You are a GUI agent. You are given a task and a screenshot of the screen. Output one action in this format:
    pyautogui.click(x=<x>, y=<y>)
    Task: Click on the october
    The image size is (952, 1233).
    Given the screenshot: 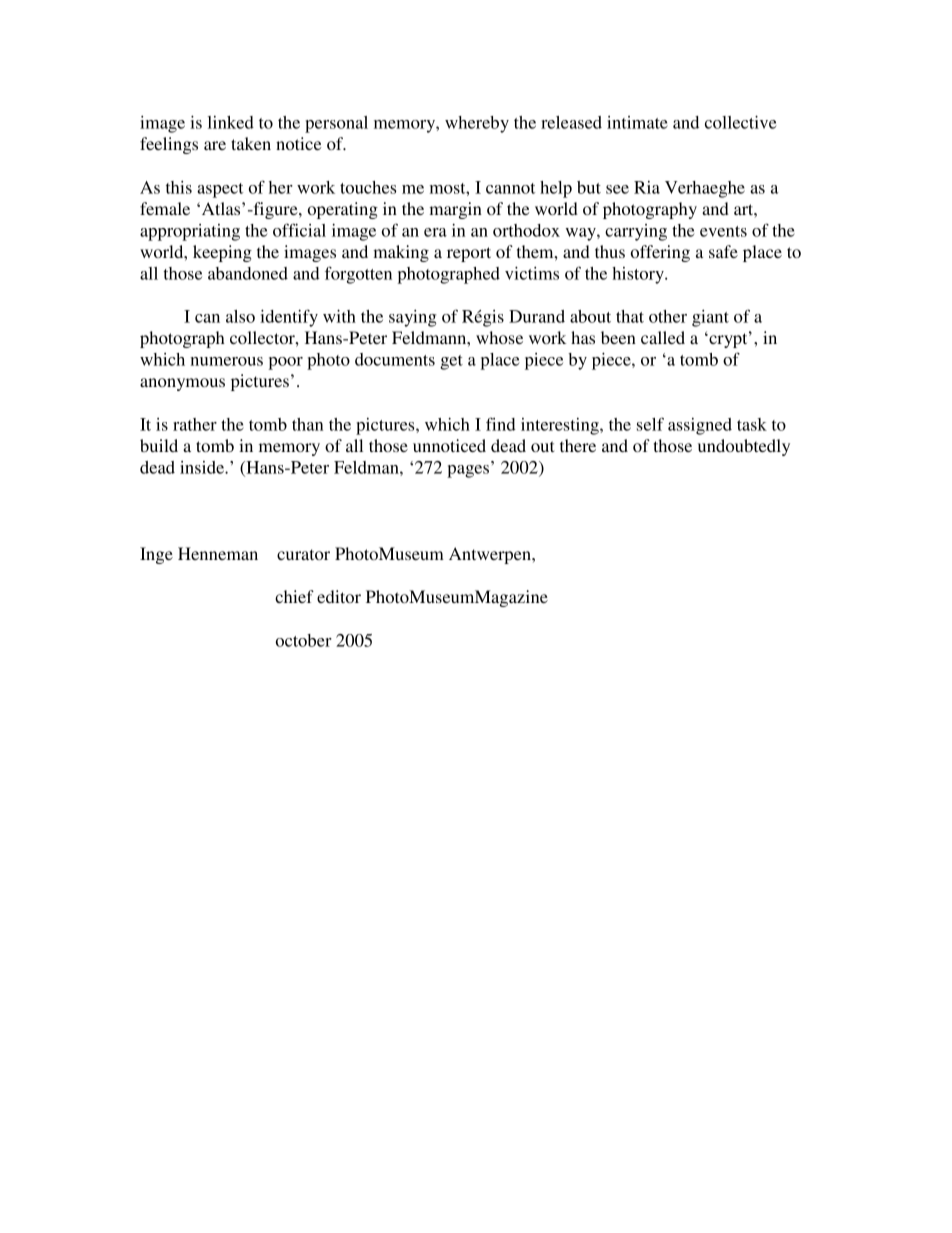 What is the action you would take?
    pyautogui.click(x=304, y=640)
